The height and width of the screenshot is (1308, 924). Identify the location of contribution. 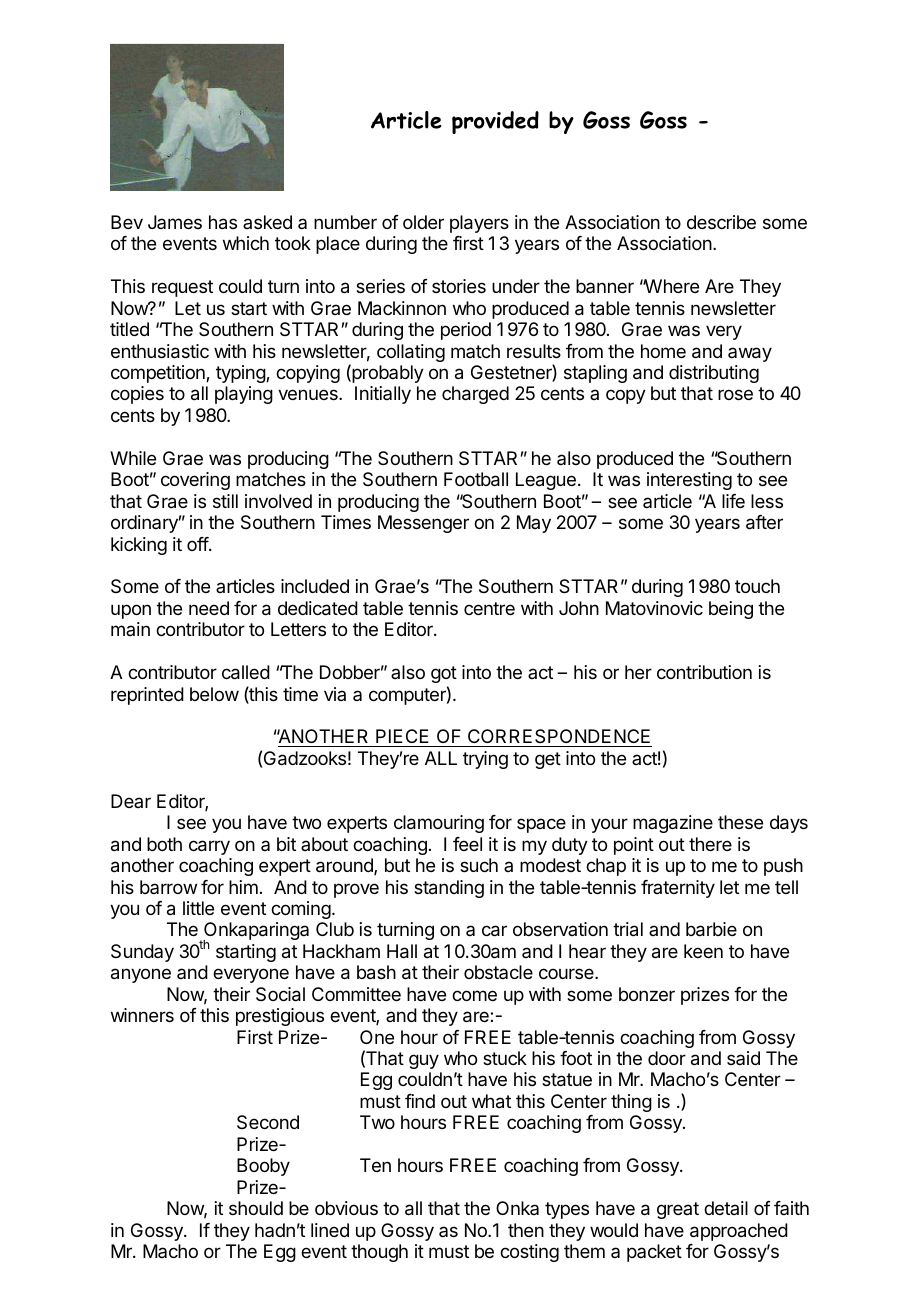
(704, 672).
